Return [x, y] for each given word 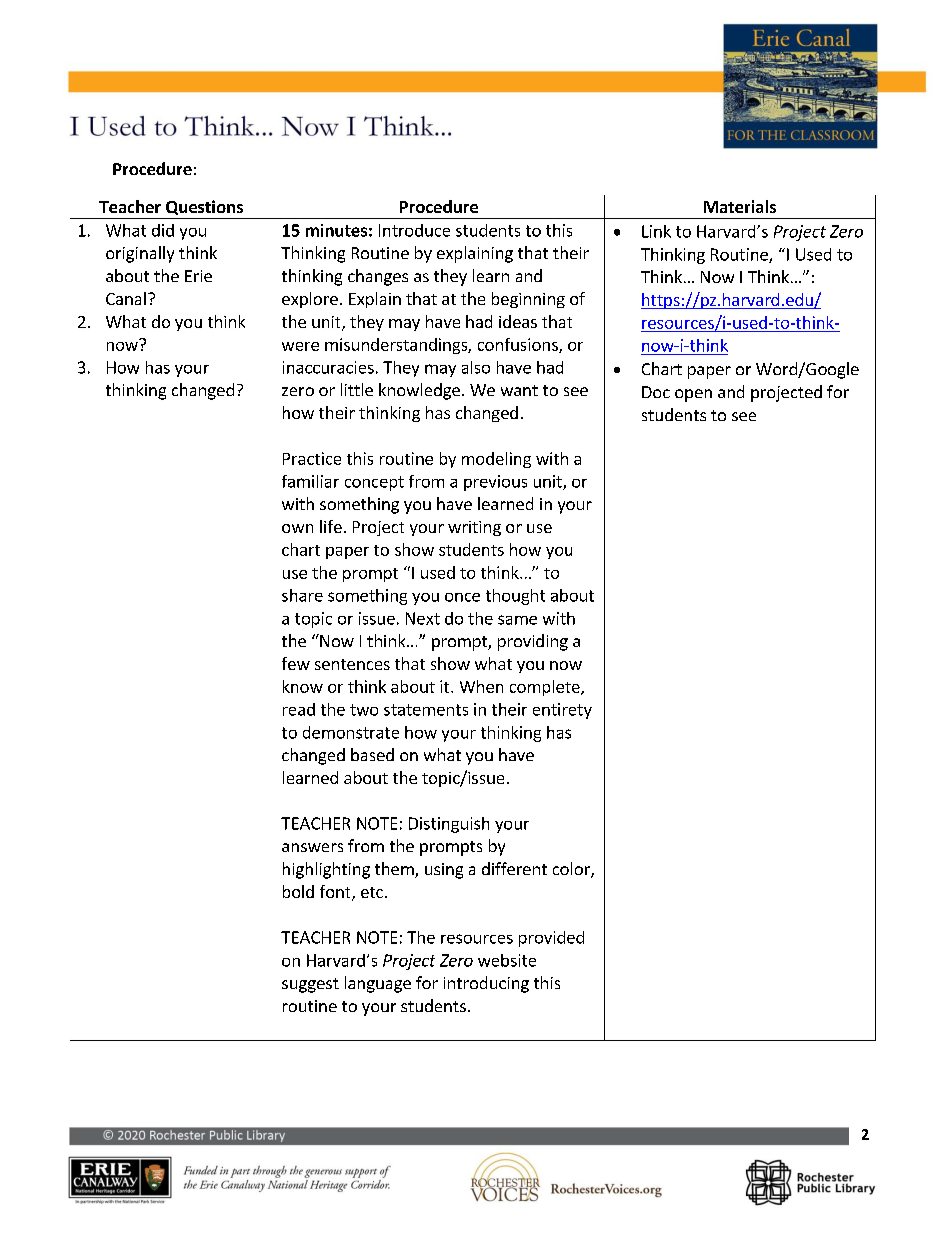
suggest [310, 985]
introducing [486, 984]
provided [551, 939]
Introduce [414, 230]
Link [656, 231]
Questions [204, 207]
